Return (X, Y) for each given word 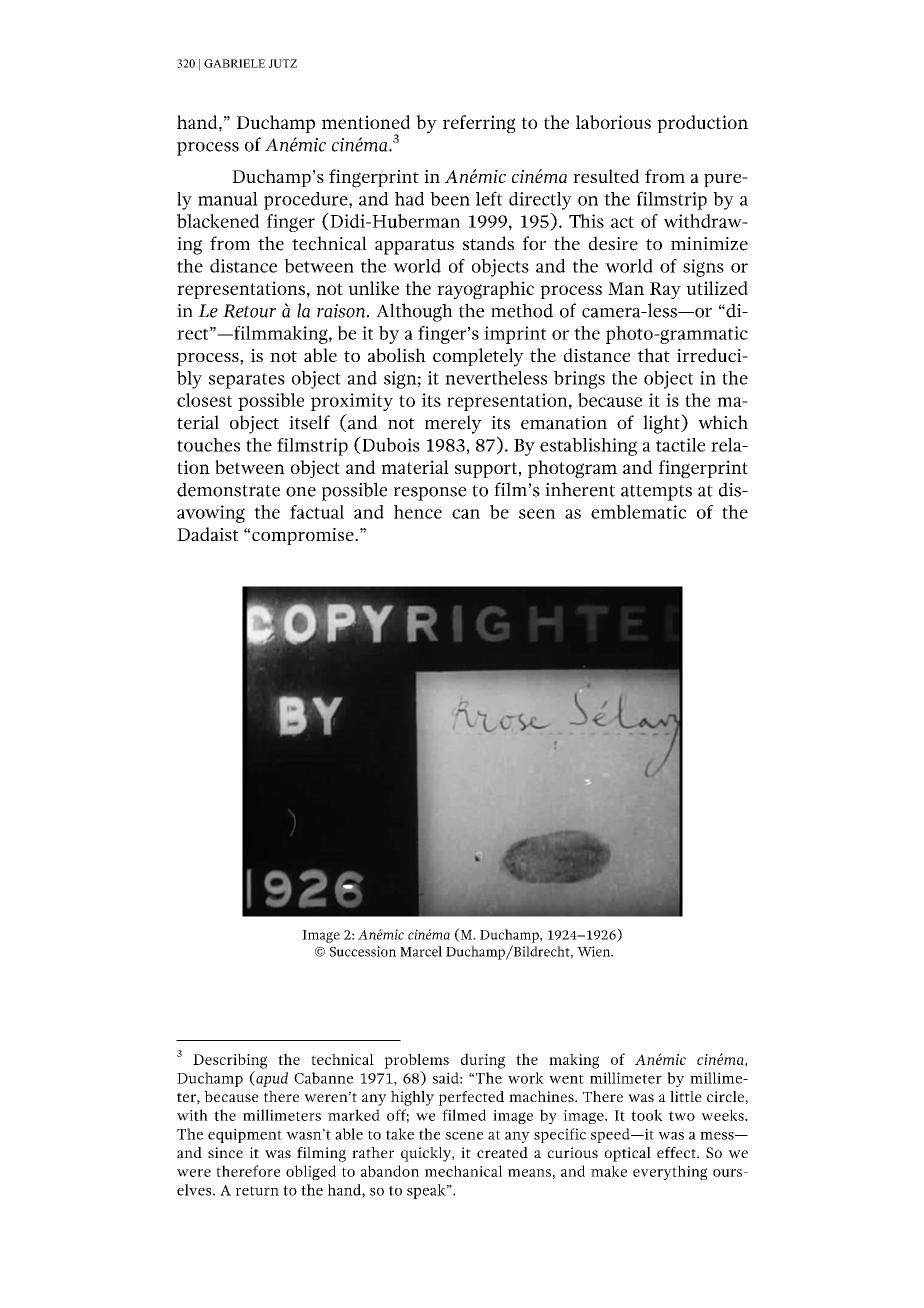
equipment (245, 1135)
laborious (613, 122)
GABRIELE (234, 63)
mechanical (463, 1171)
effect (677, 1152)
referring (479, 124)
